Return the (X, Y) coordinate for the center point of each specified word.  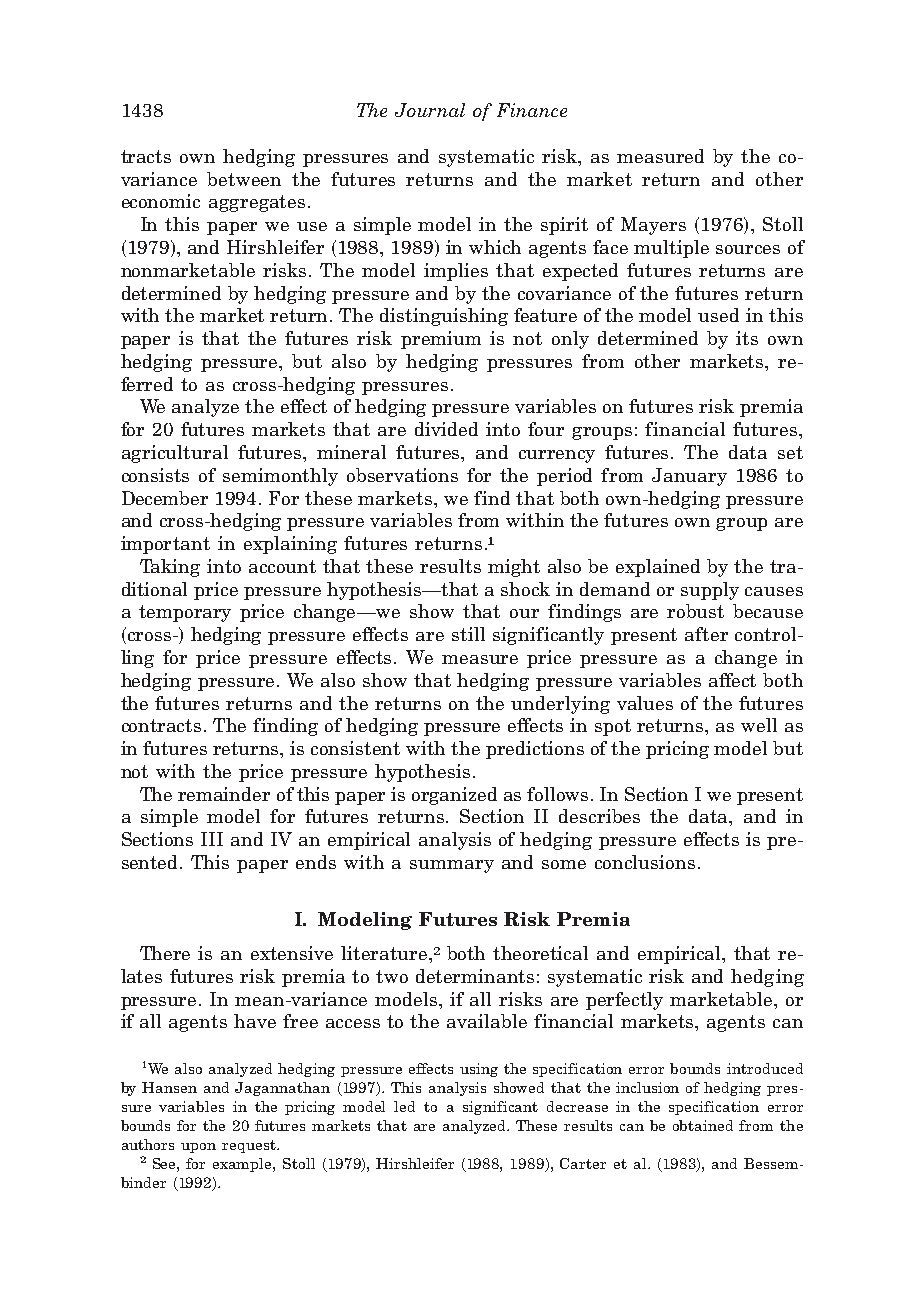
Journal (430, 110)
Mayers (653, 226)
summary (452, 866)
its (747, 338)
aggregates (257, 203)
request (250, 1146)
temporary (185, 613)
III (212, 839)
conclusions (645, 862)
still (468, 634)
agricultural (175, 454)
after (706, 634)
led (404, 1106)
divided (446, 429)
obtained (703, 1125)
